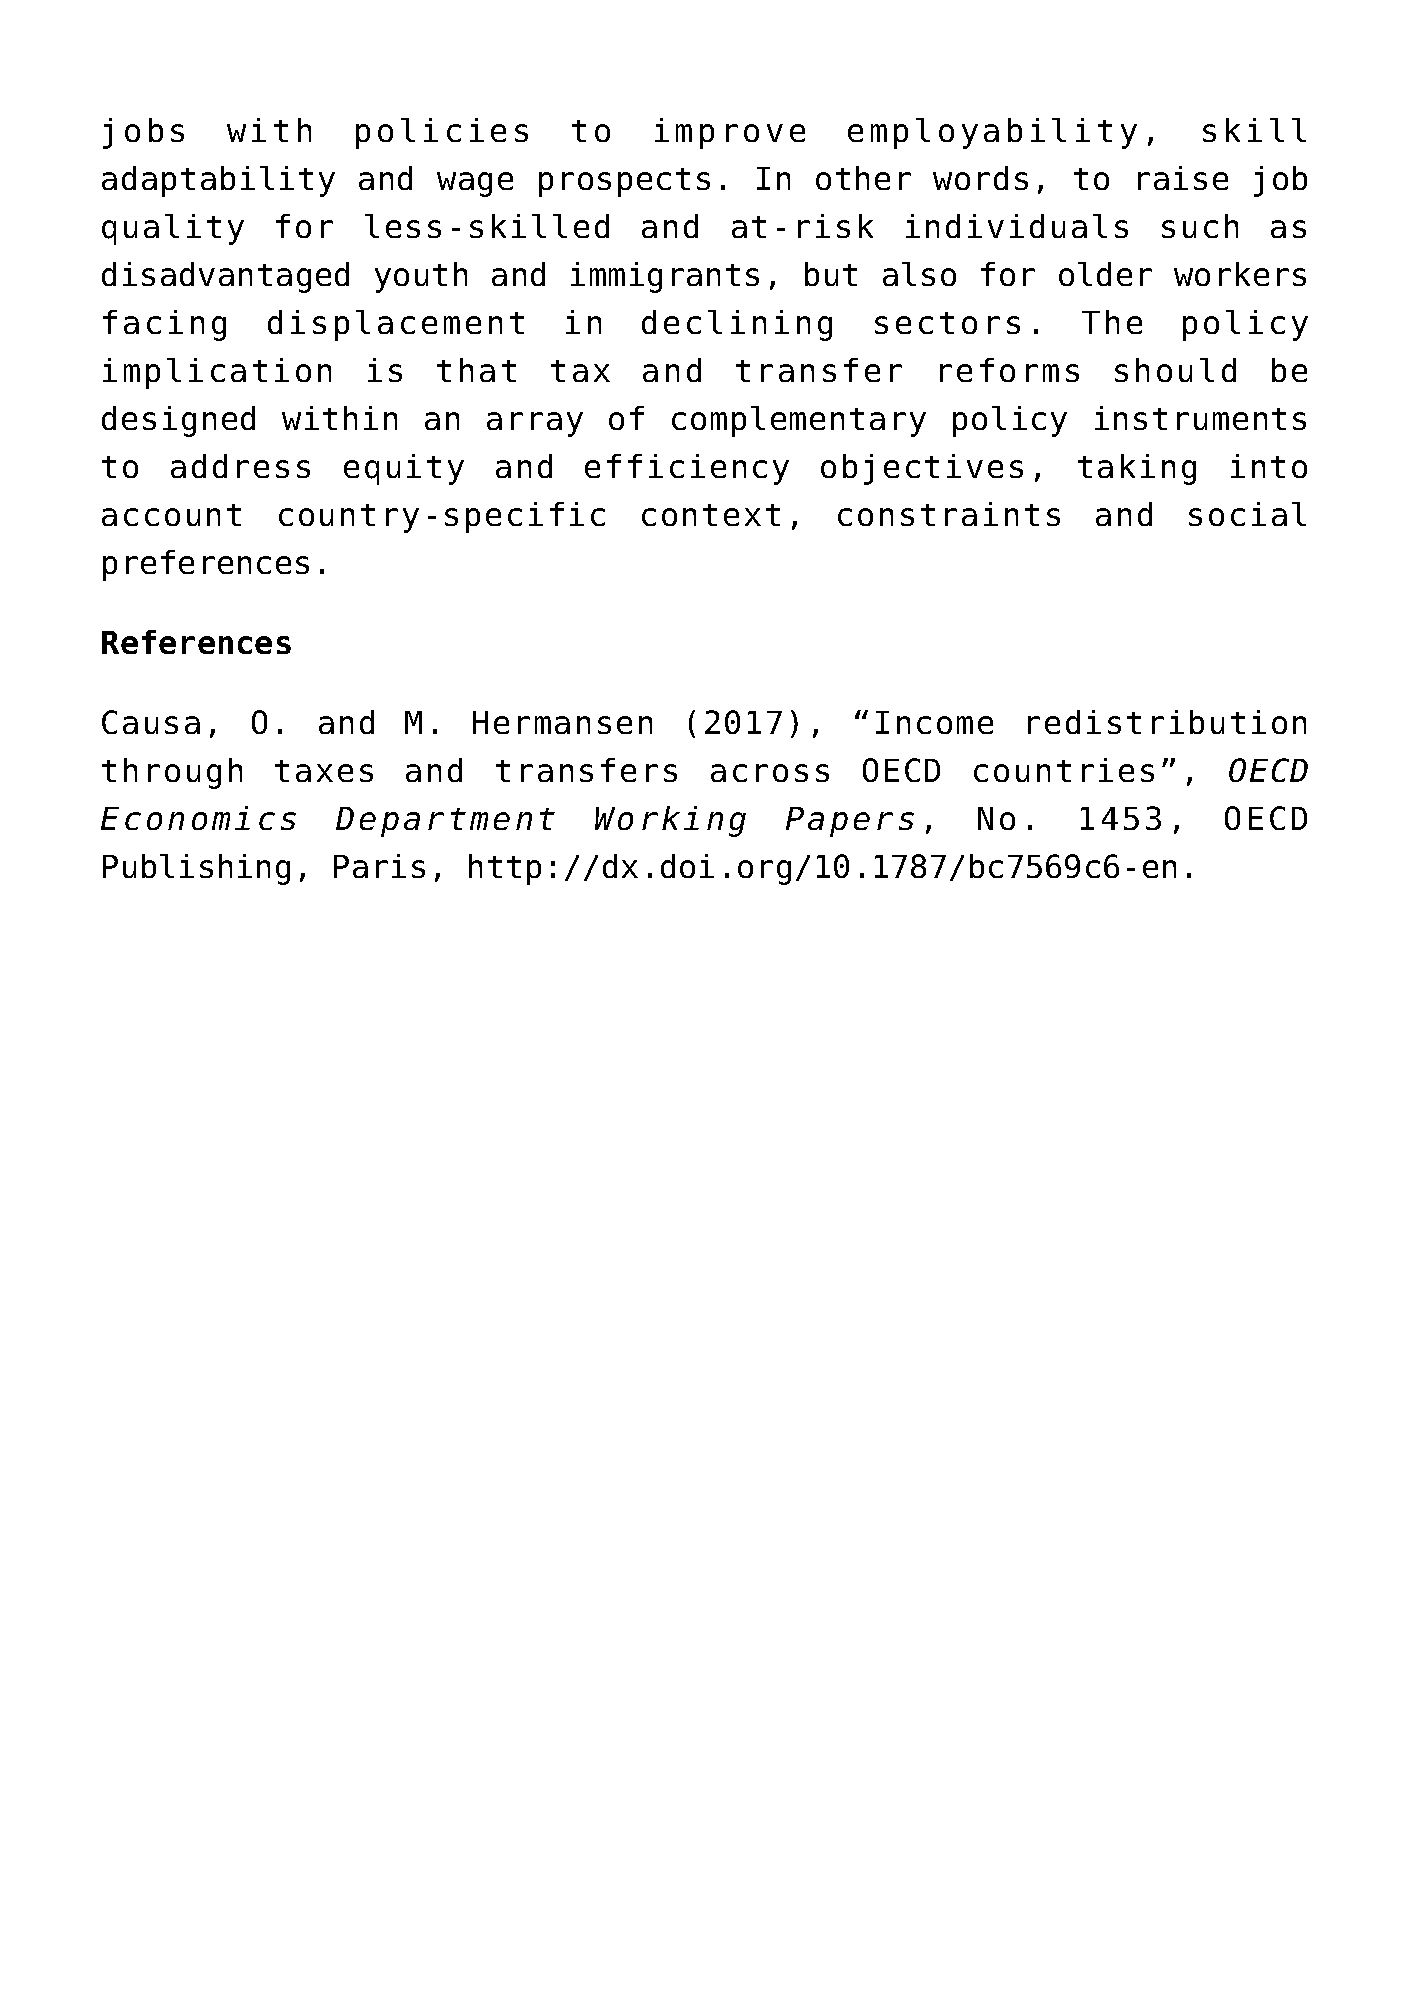 Image resolution: width=1411 pixels, height=1996 pixels. What do you see at coordinates (711, 515) in the page?
I see `context` at bounding box center [711, 515].
